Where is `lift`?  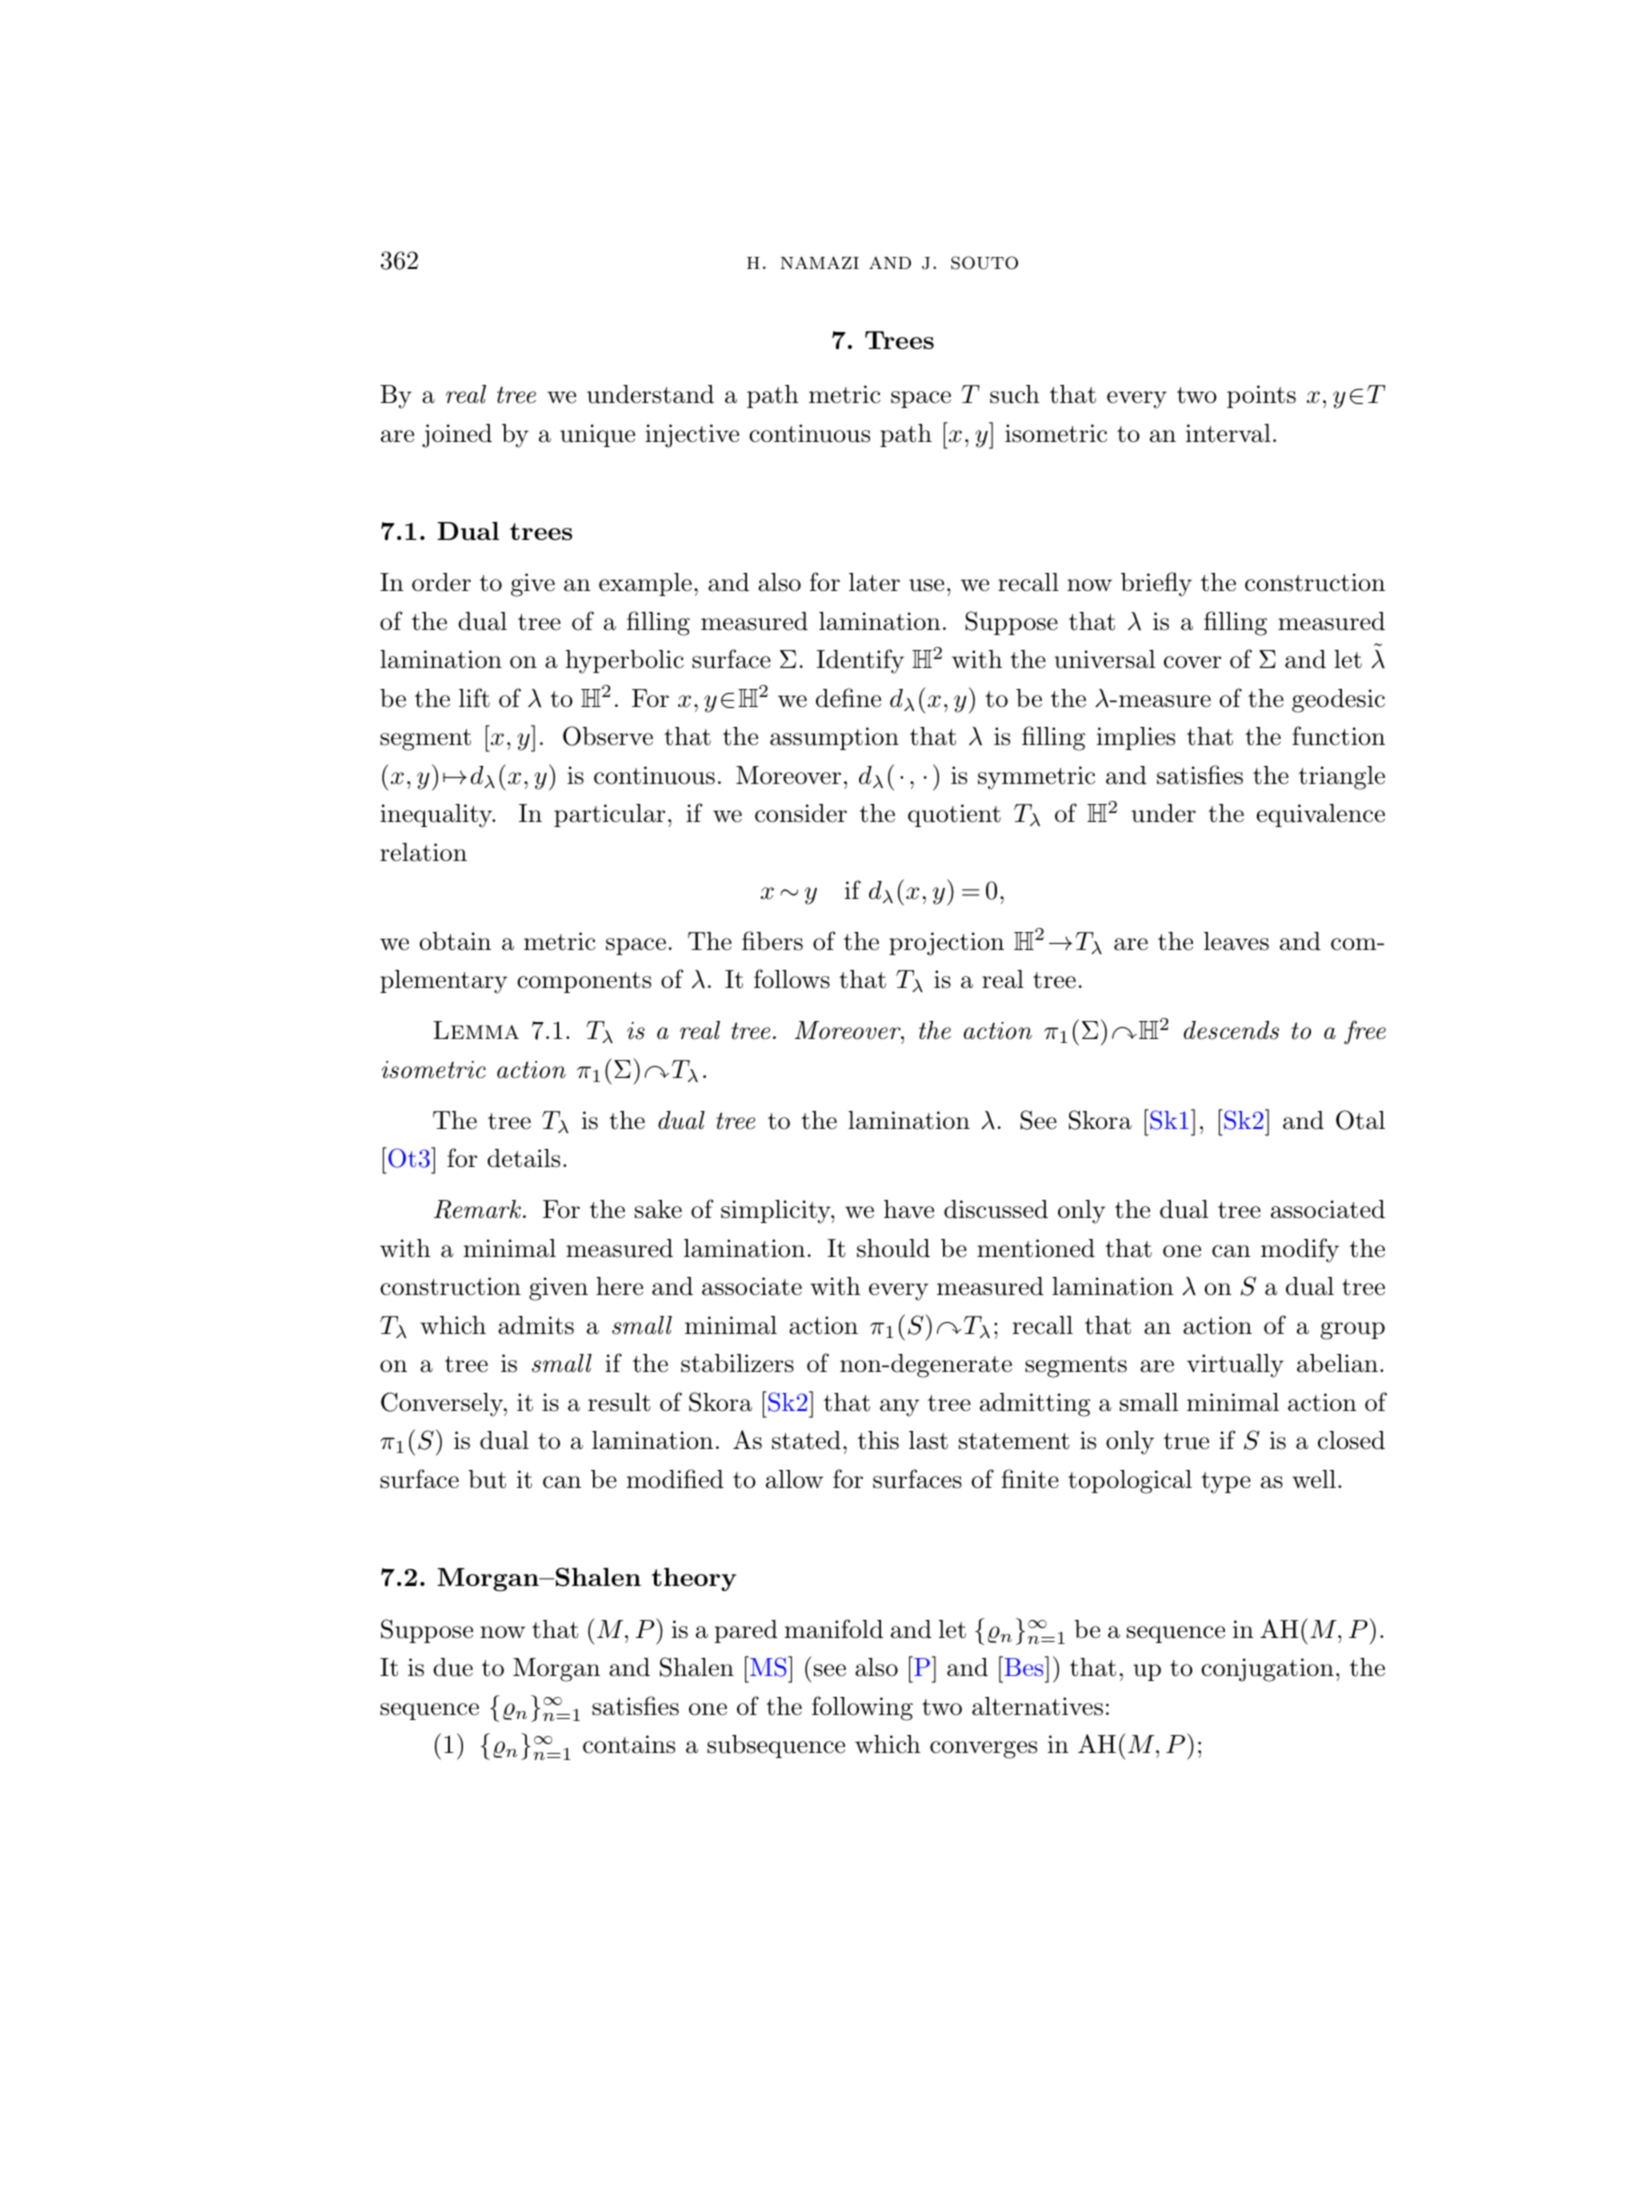 lift is located at coordinates (474, 698).
